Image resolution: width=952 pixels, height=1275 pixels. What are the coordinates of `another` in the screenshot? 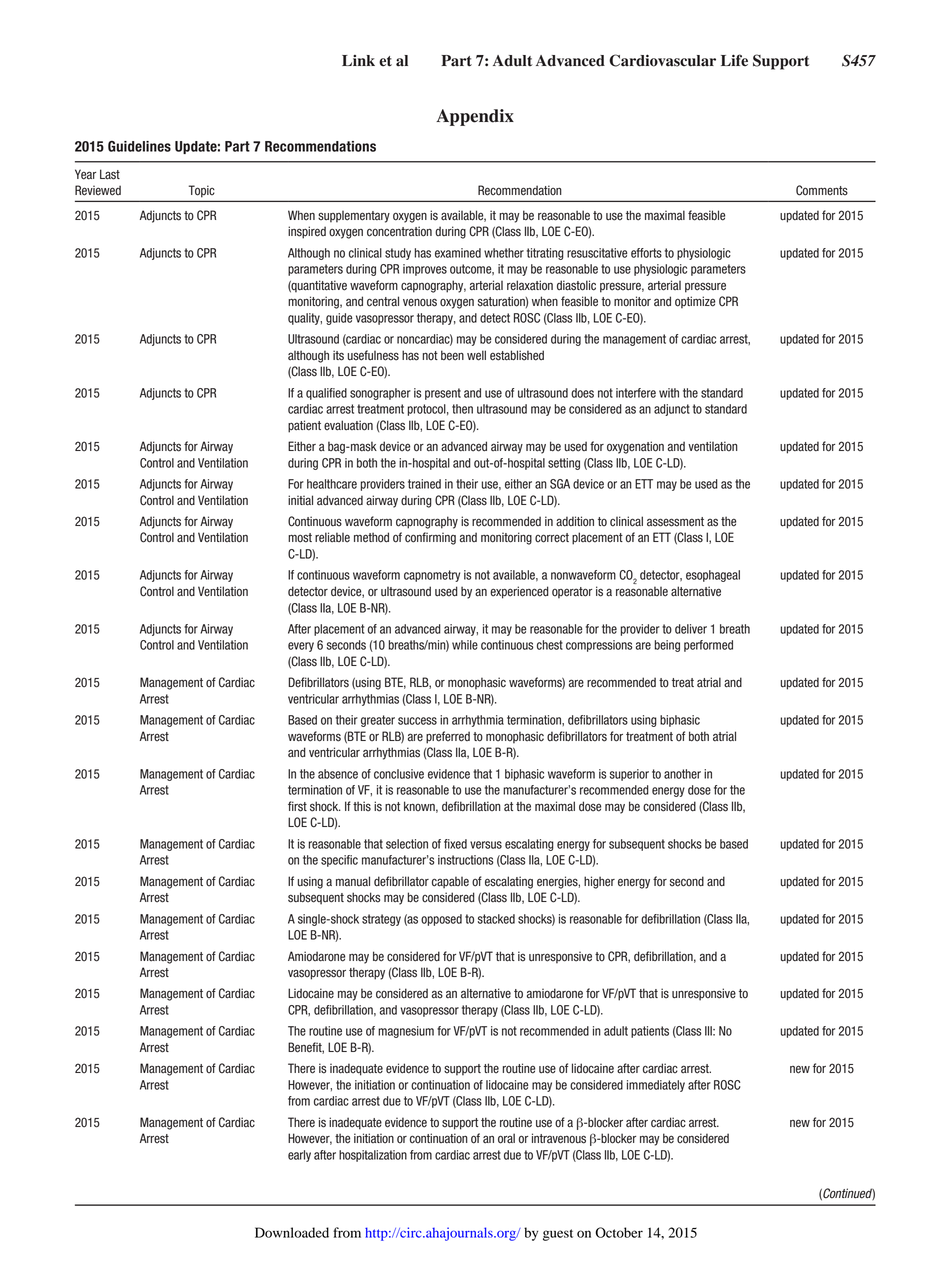 It's located at (682, 774).
